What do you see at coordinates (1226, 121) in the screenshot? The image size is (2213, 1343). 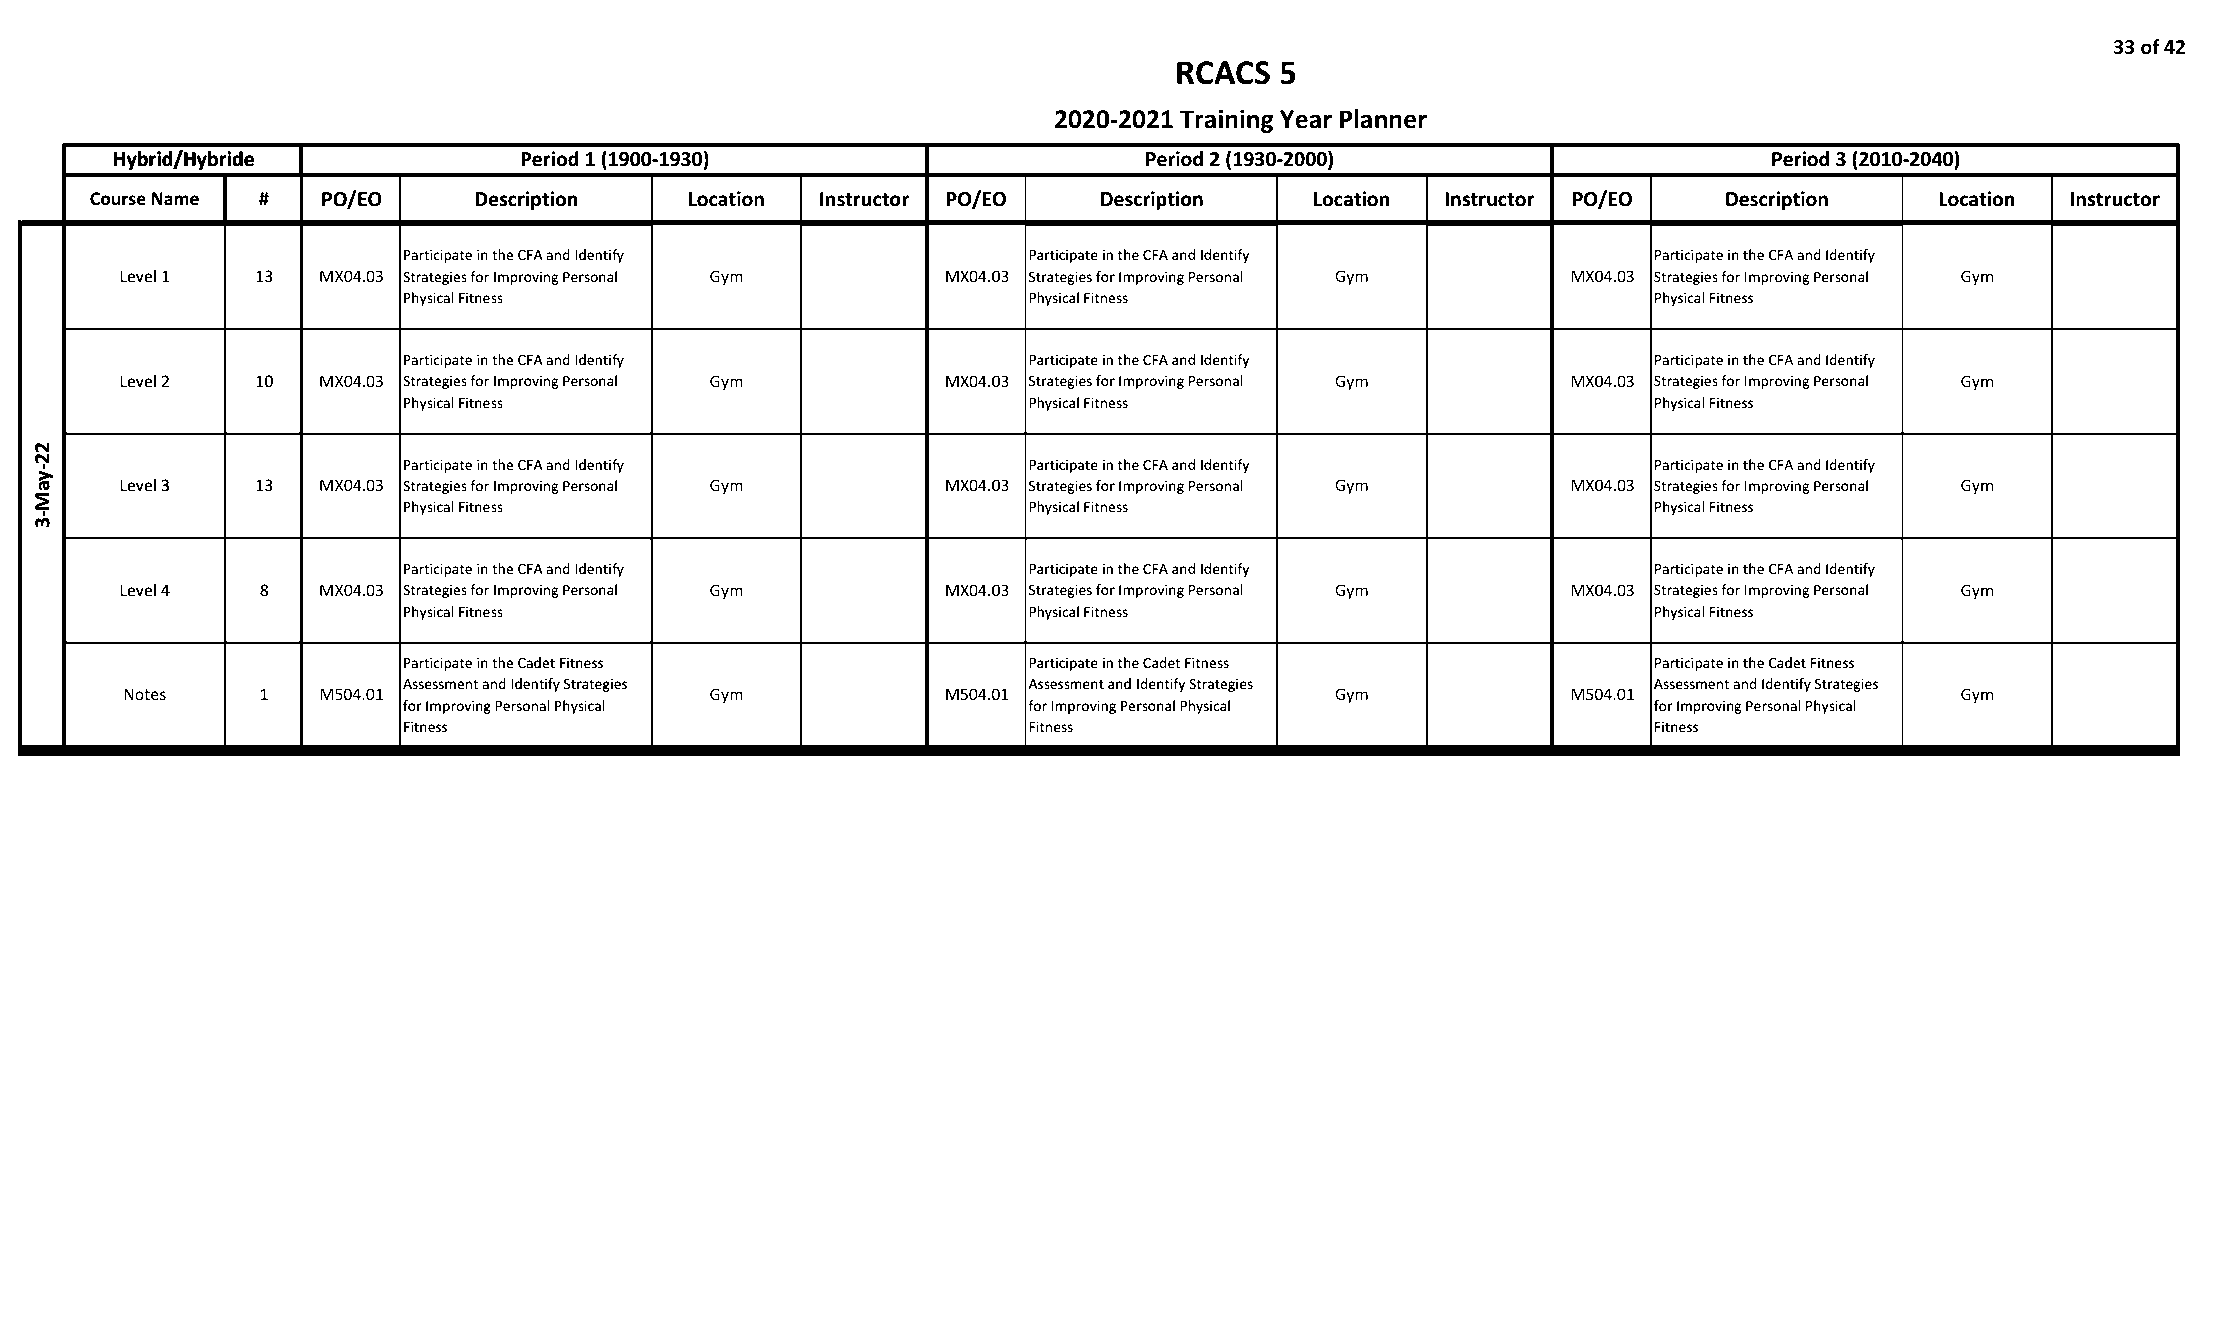 I see `Training` at bounding box center [1226, 121].
